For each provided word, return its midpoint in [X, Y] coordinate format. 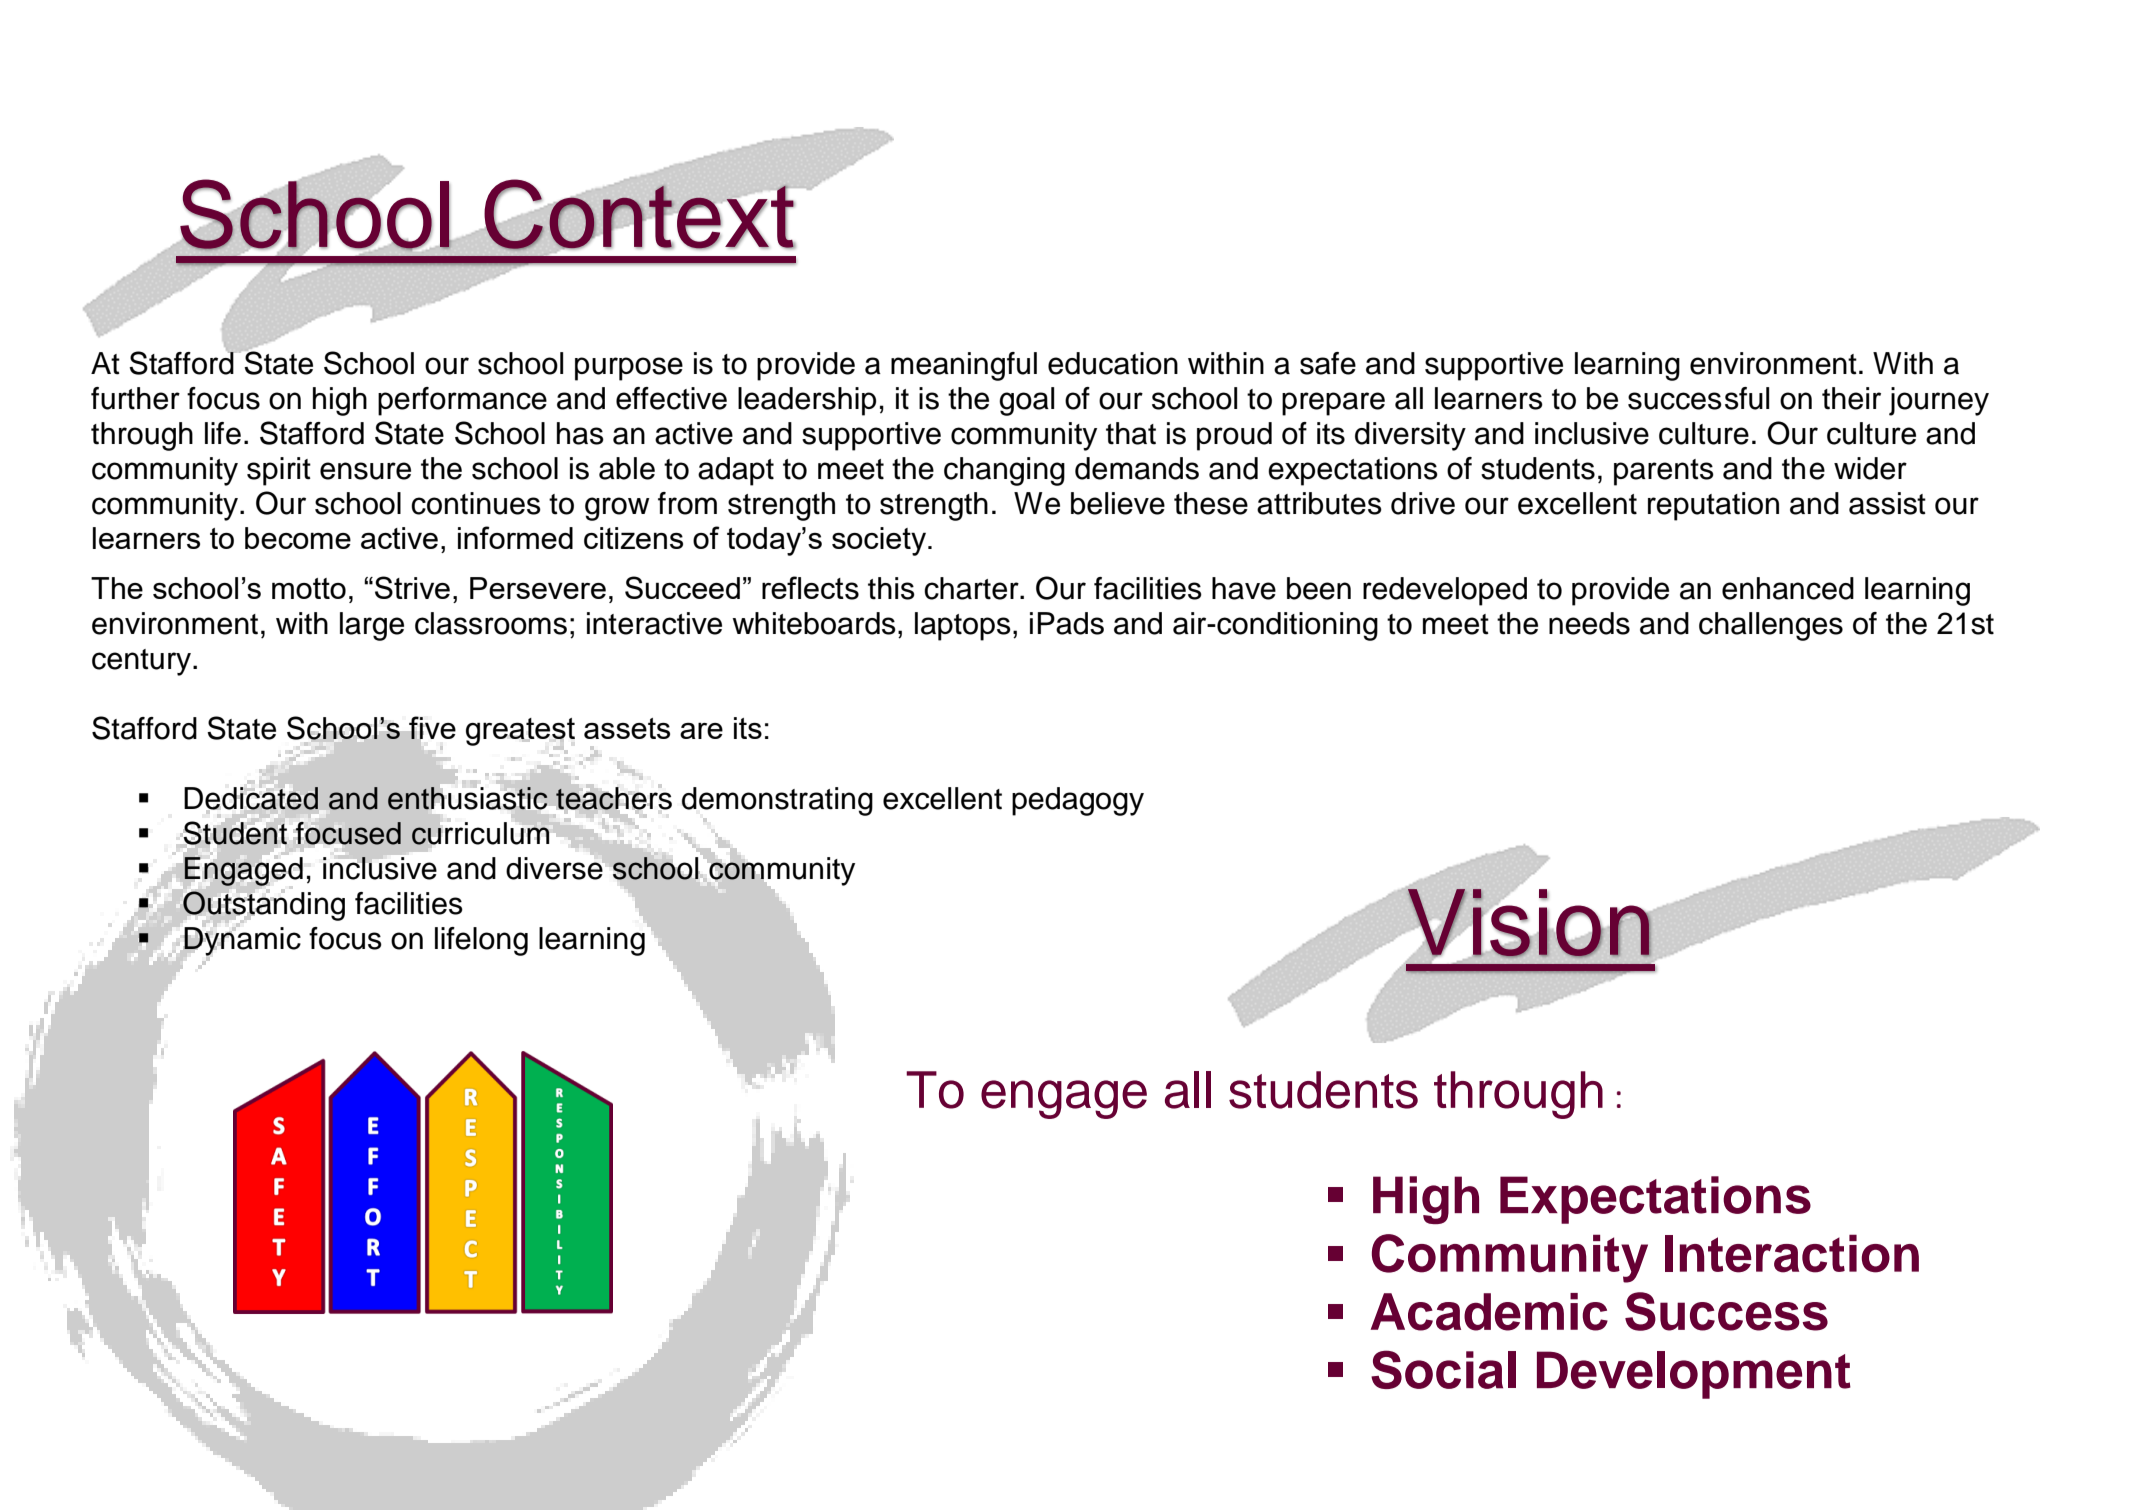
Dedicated [251, 798]
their [1851, 398]
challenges [1771, 626]
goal [1026, 401]
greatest [520, 733]
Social [1443, 1369]
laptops [963, 626]
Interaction [1792, 1253]
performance [462, 401]
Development [1694, 1375]
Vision [1529, 923]
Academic [1489, 1312]
